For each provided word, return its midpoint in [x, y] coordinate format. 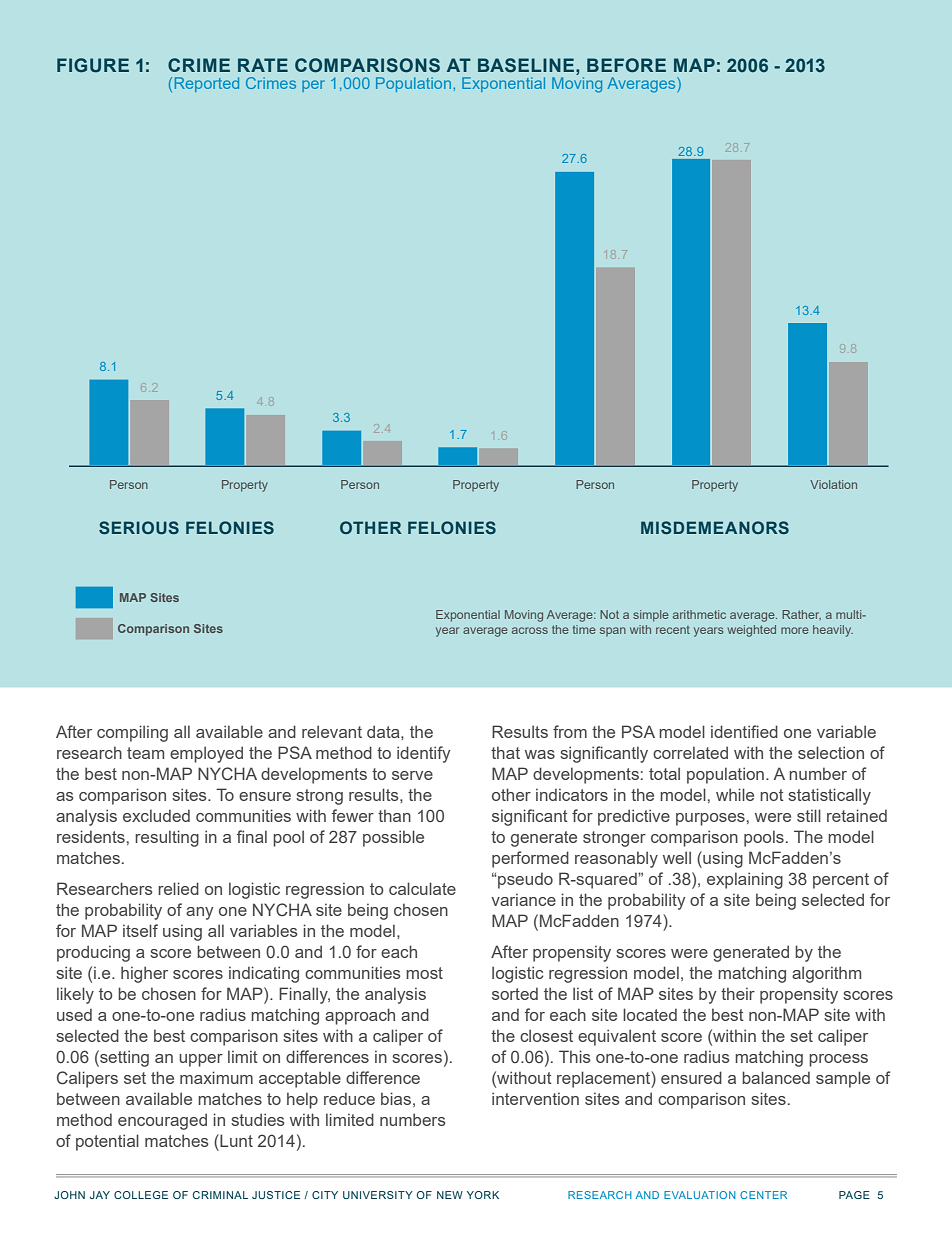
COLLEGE [141, 1195]
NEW [450, 1195]
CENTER [763, 1195]
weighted [751, 631]
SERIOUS [139, 527]
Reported [207, 84]
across [530, 630]
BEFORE [626, 65]
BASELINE [527, 65]
